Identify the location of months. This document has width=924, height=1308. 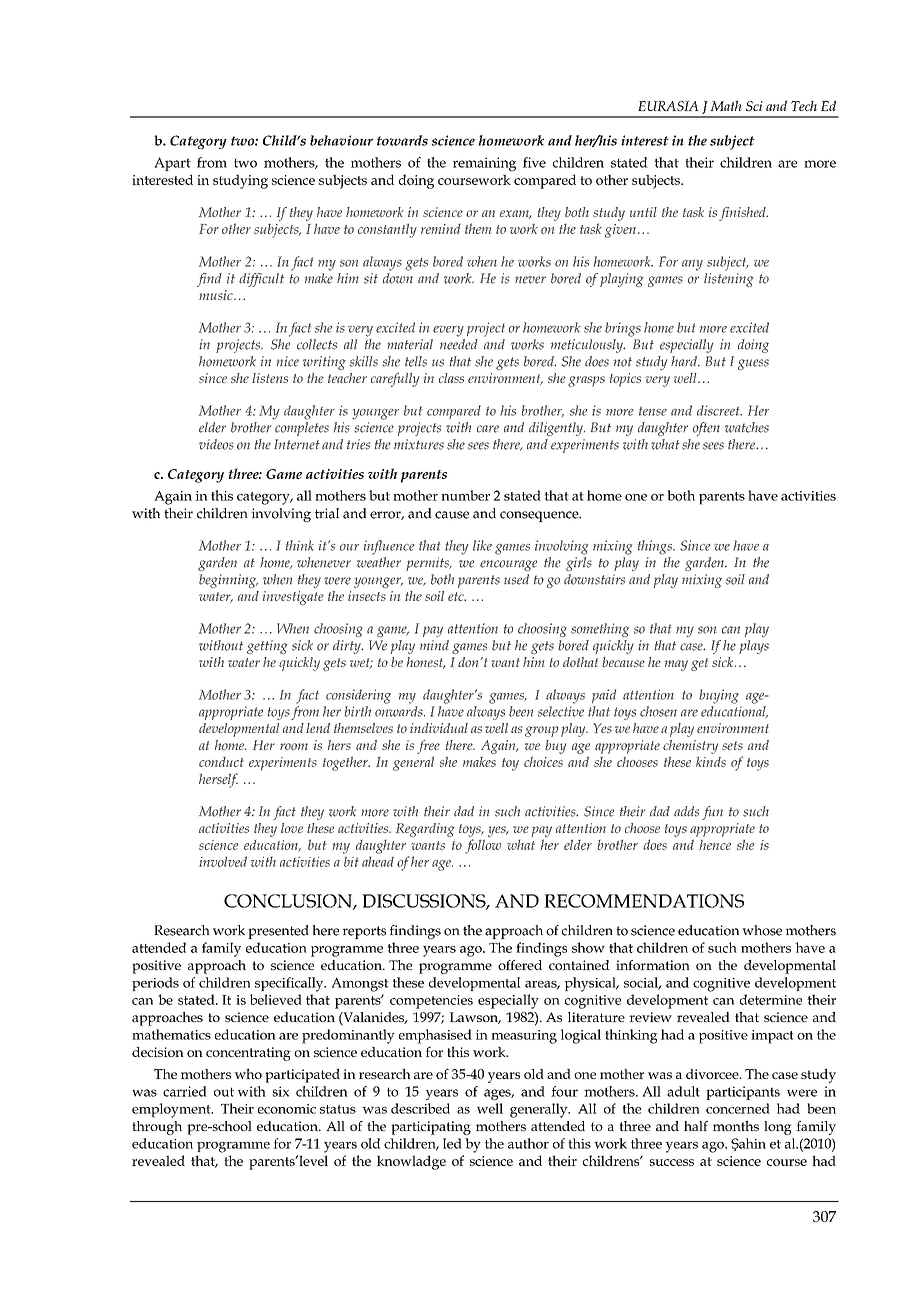
(736, 1126).
